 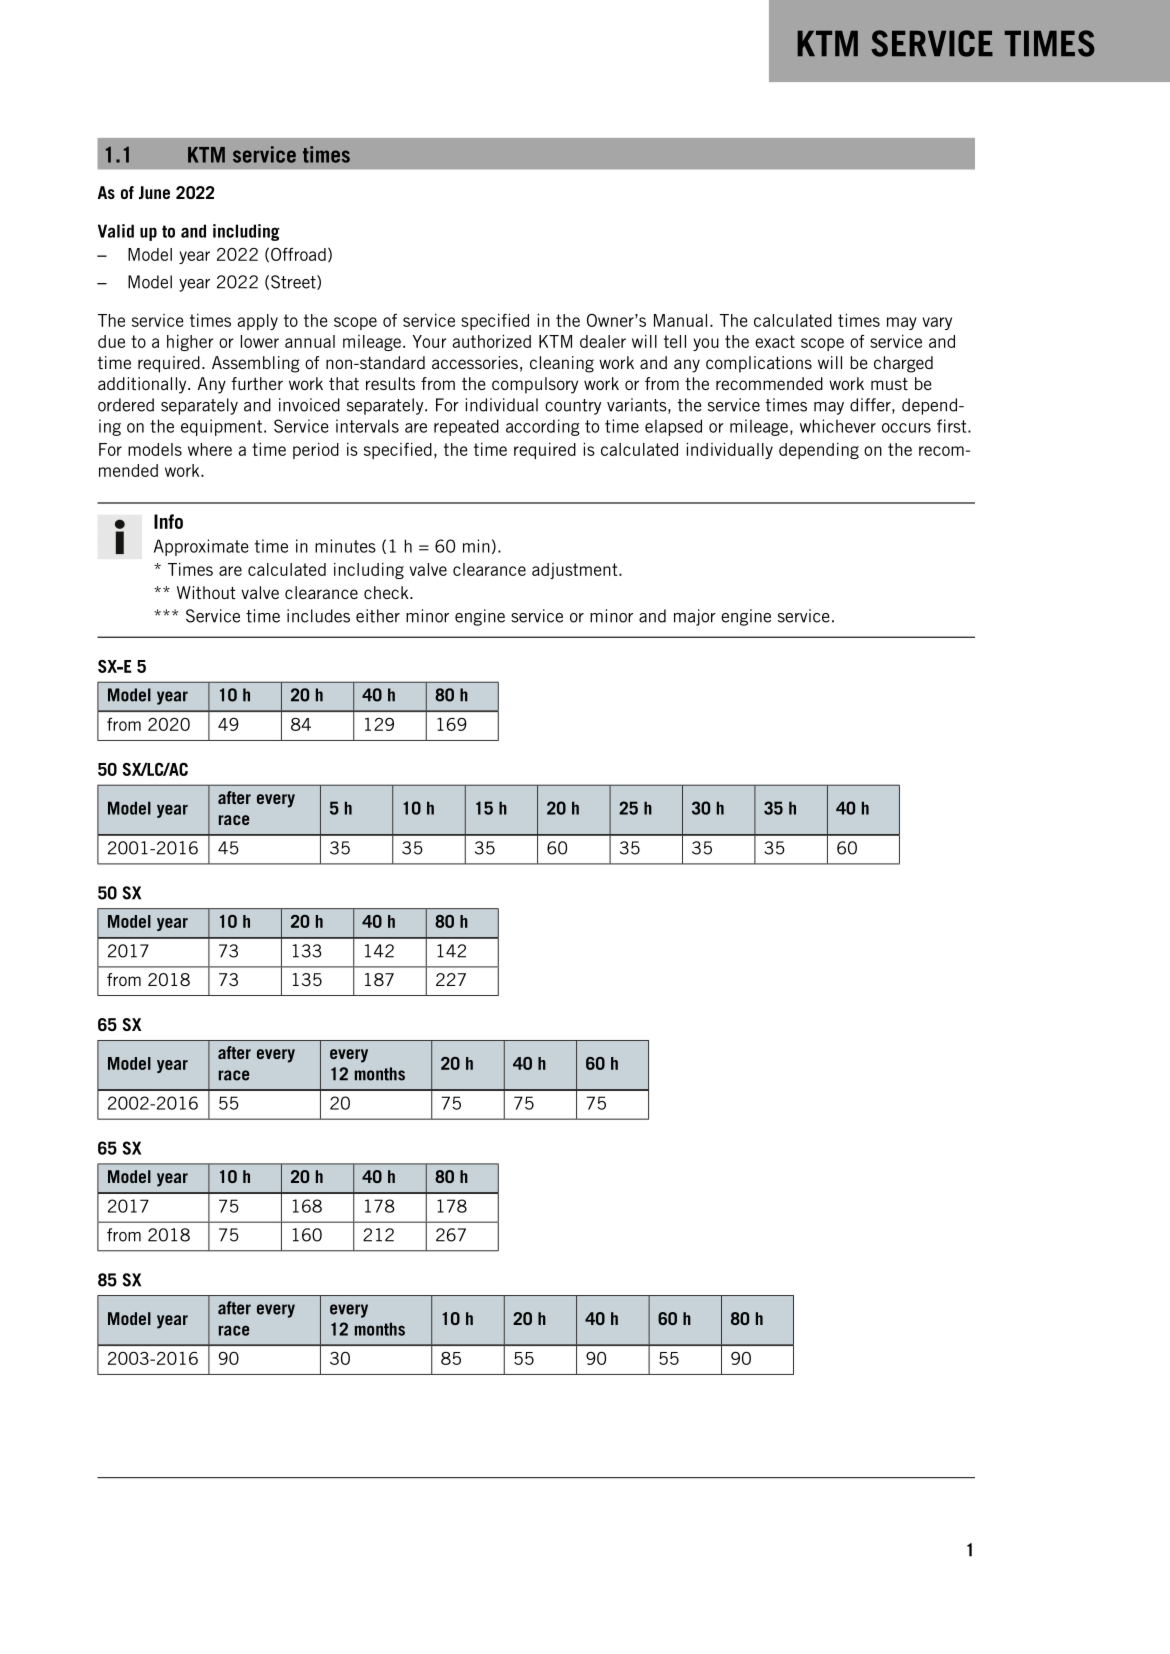 What do you see at coordinates (206, 592) in the page?
I see `Without` at bounding box center [206, 592].
